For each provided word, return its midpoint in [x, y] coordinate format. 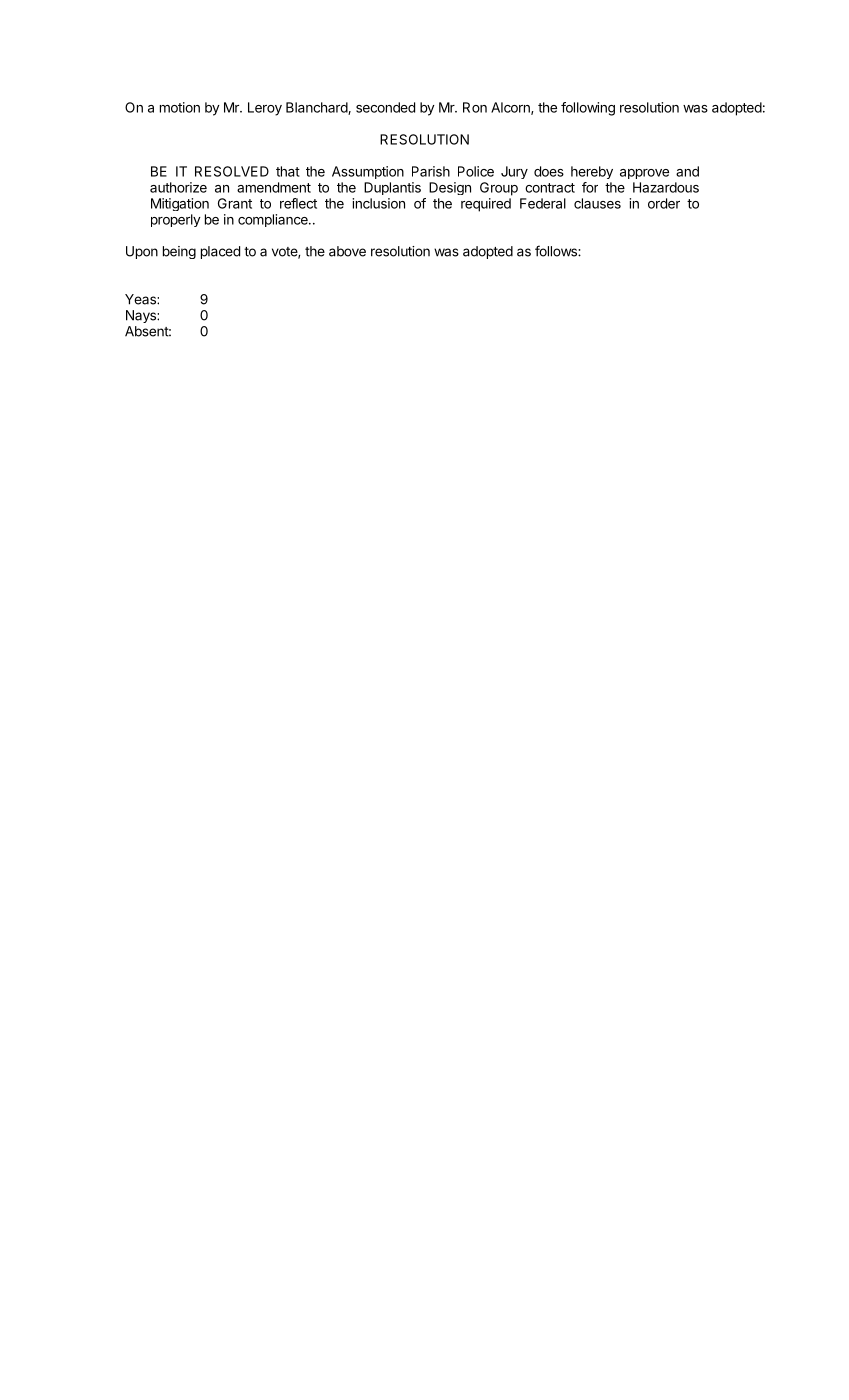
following [588, 109]
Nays [142, 316]
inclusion [378, 203]
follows [557, 251]
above [347, 251]
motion [180, 107]
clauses [597, 203]
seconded [385, 107]
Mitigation [180, 204]
